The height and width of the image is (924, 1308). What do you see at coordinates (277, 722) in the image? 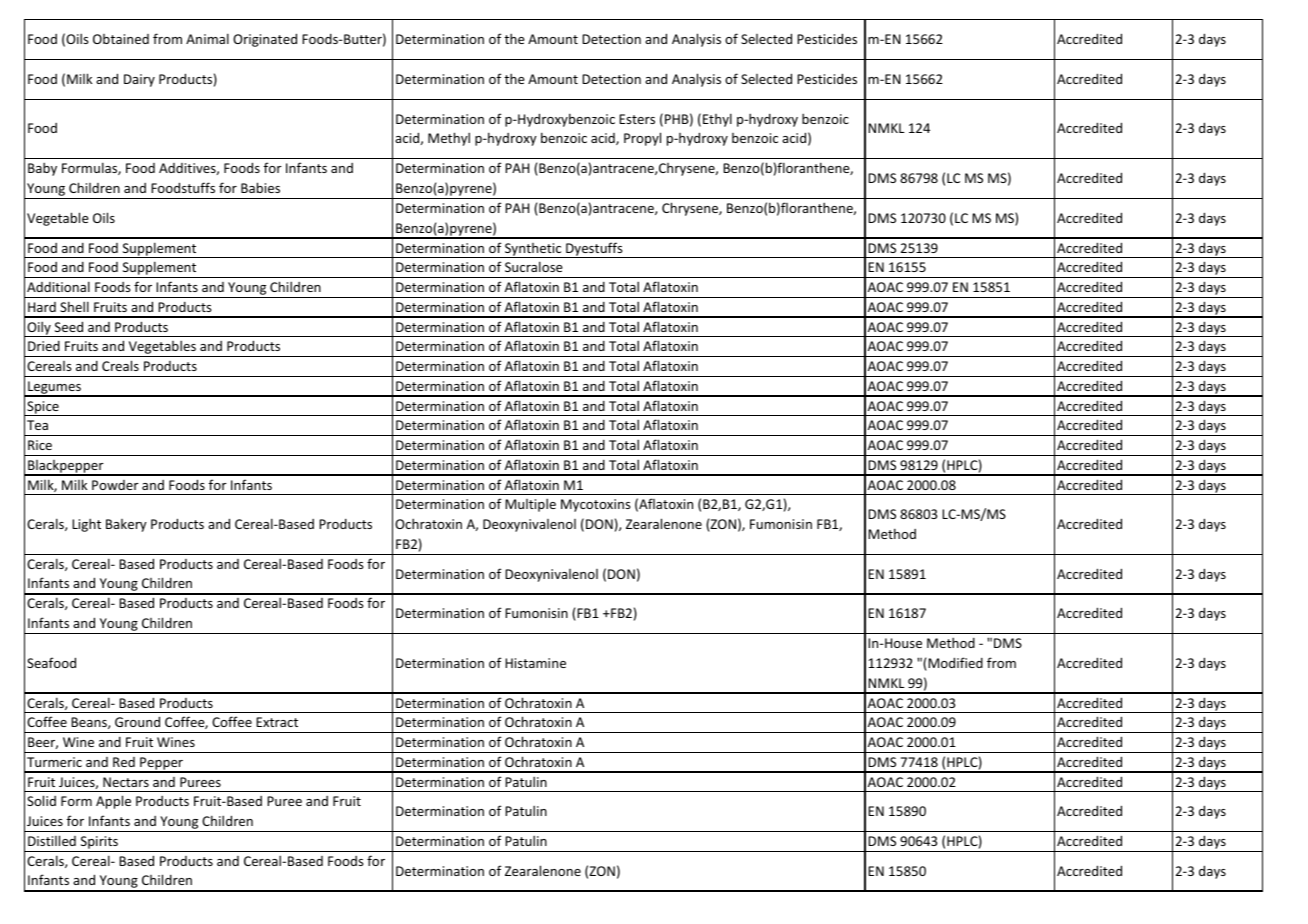
I see `Extract` at bounding box center [277, 722].
